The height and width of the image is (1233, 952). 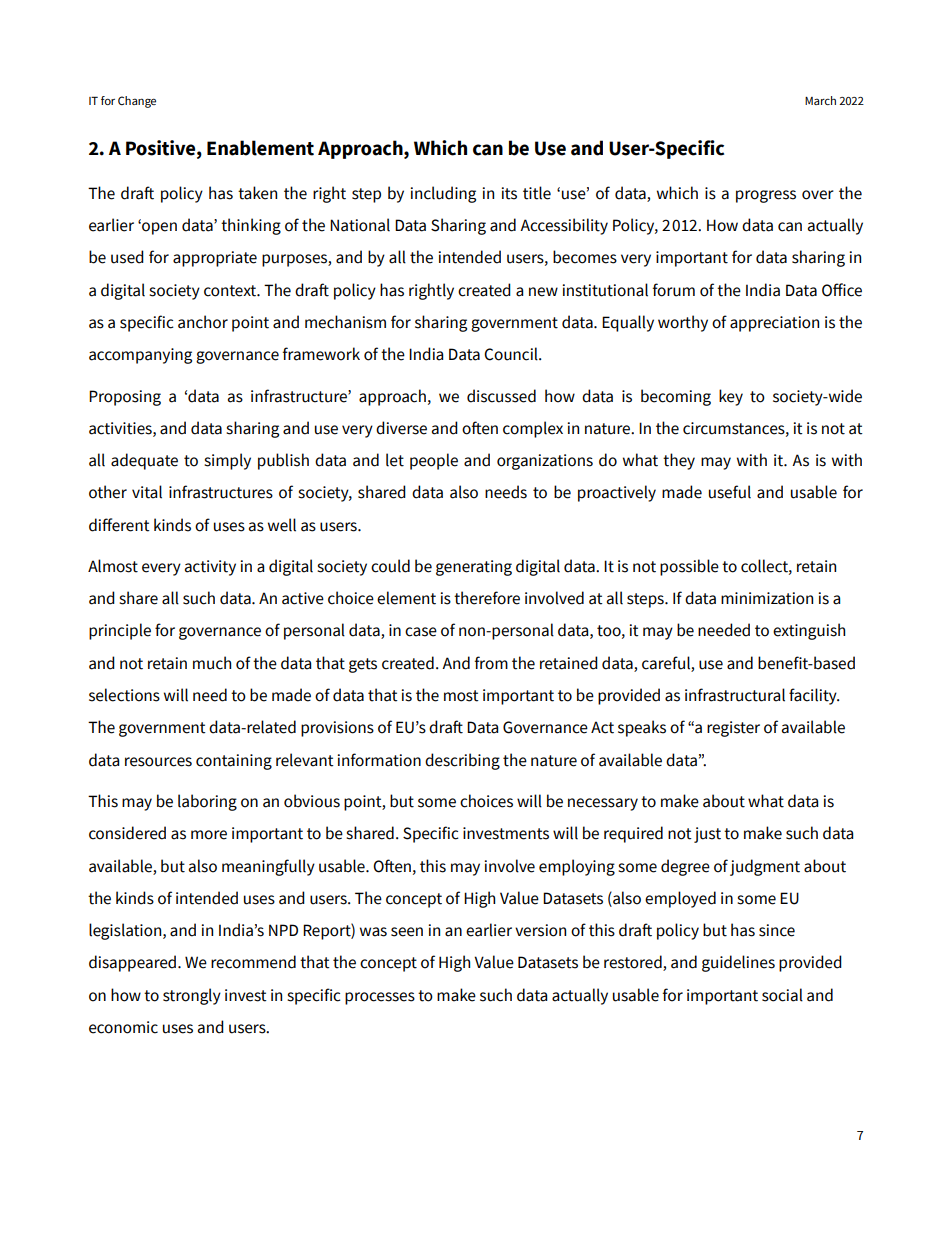 I want to click on strongly, so click(x=192, y=996).
